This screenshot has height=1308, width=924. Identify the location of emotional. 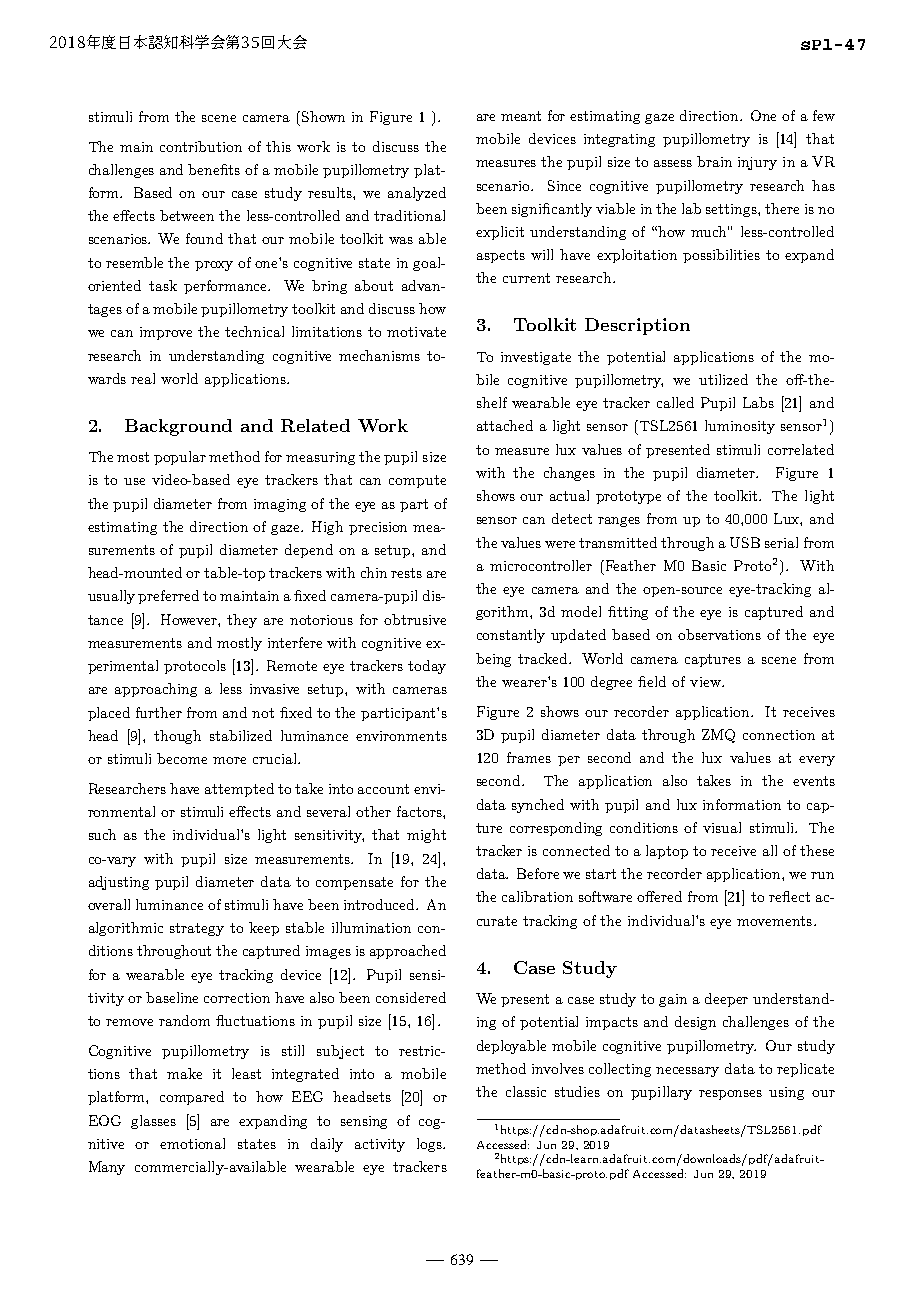
(192, 1143).
